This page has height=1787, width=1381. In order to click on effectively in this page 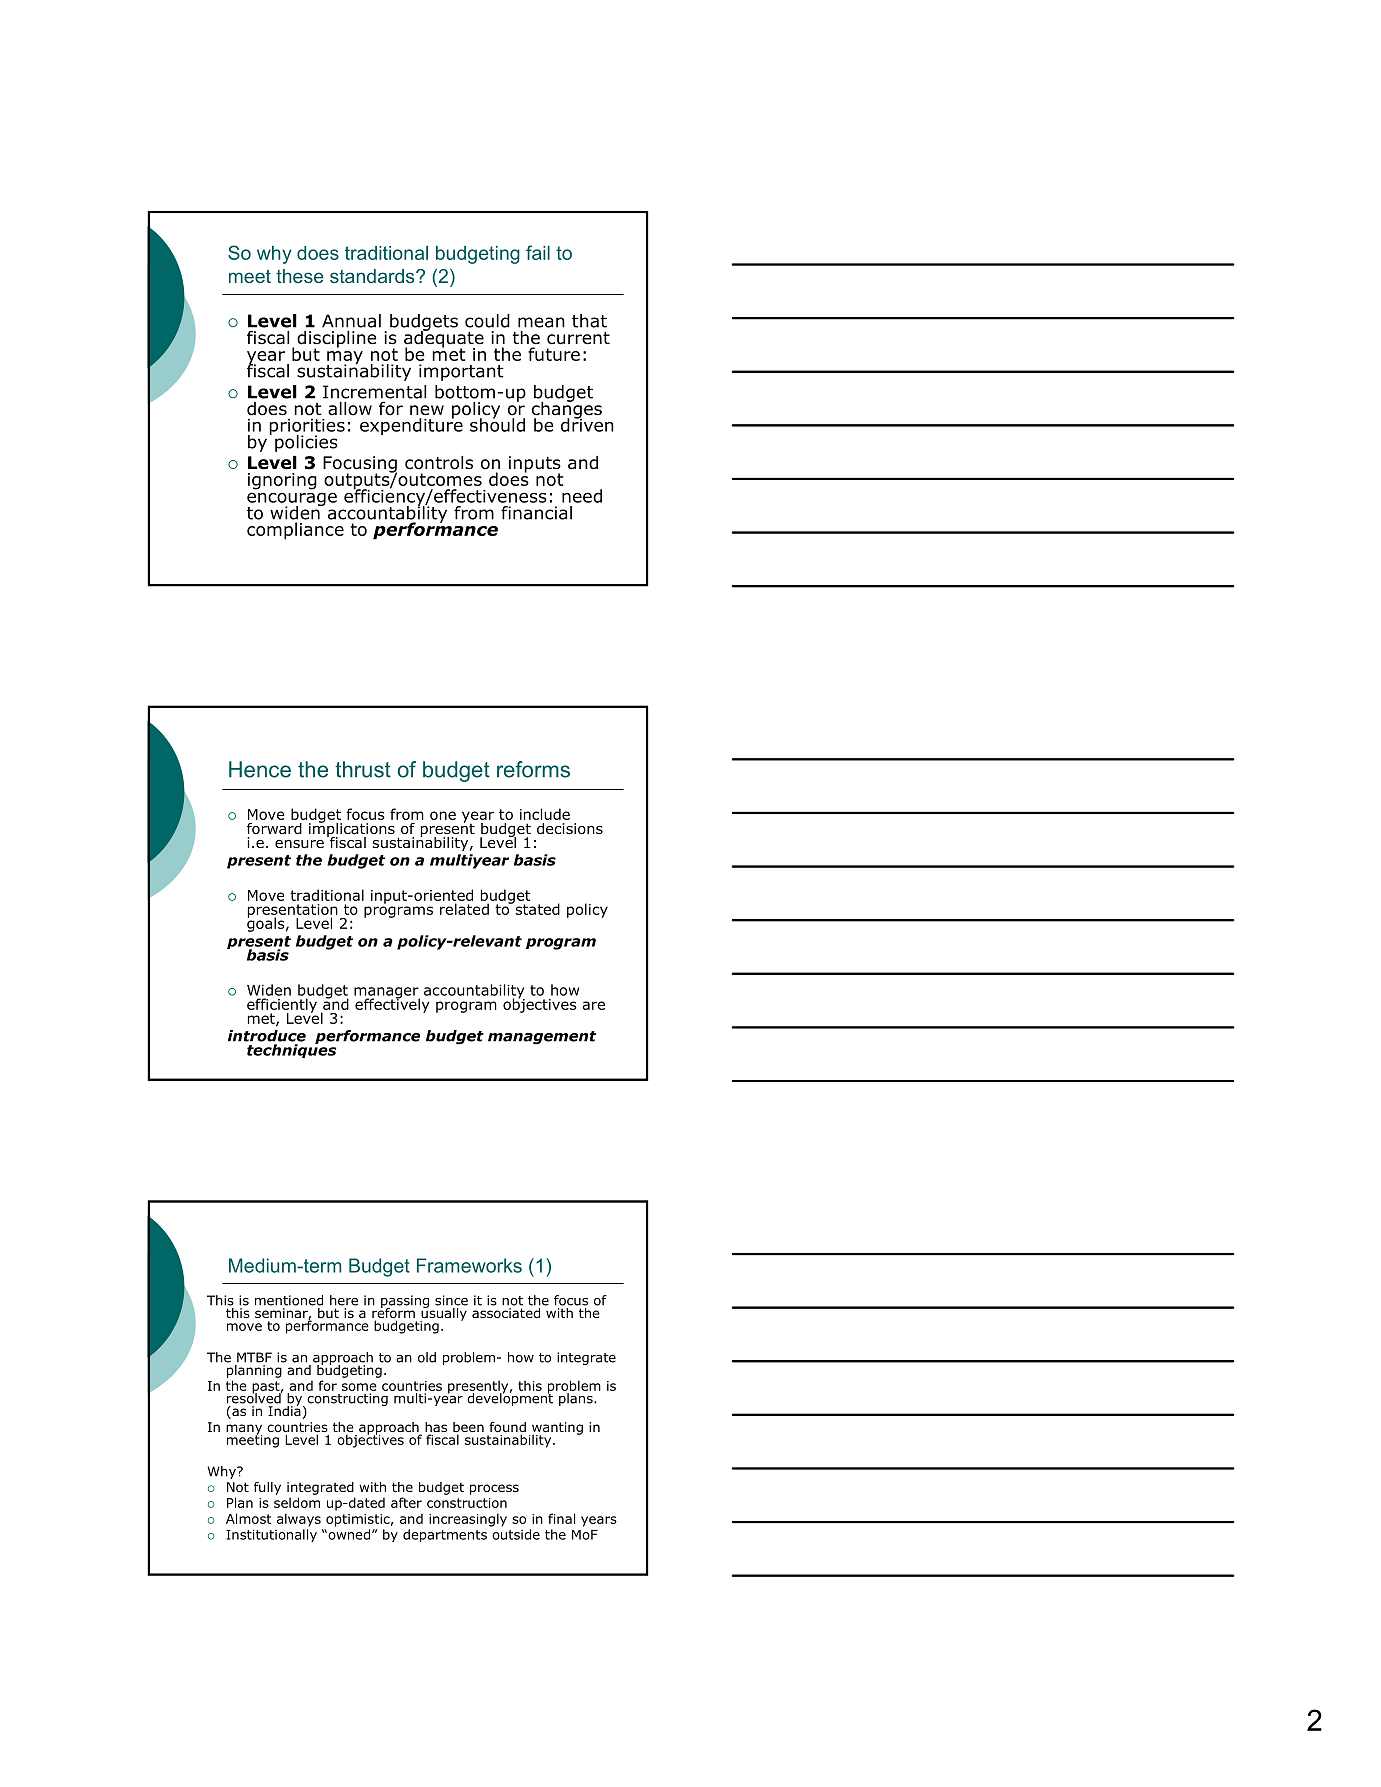, I will do `click(392, 1004)`.
